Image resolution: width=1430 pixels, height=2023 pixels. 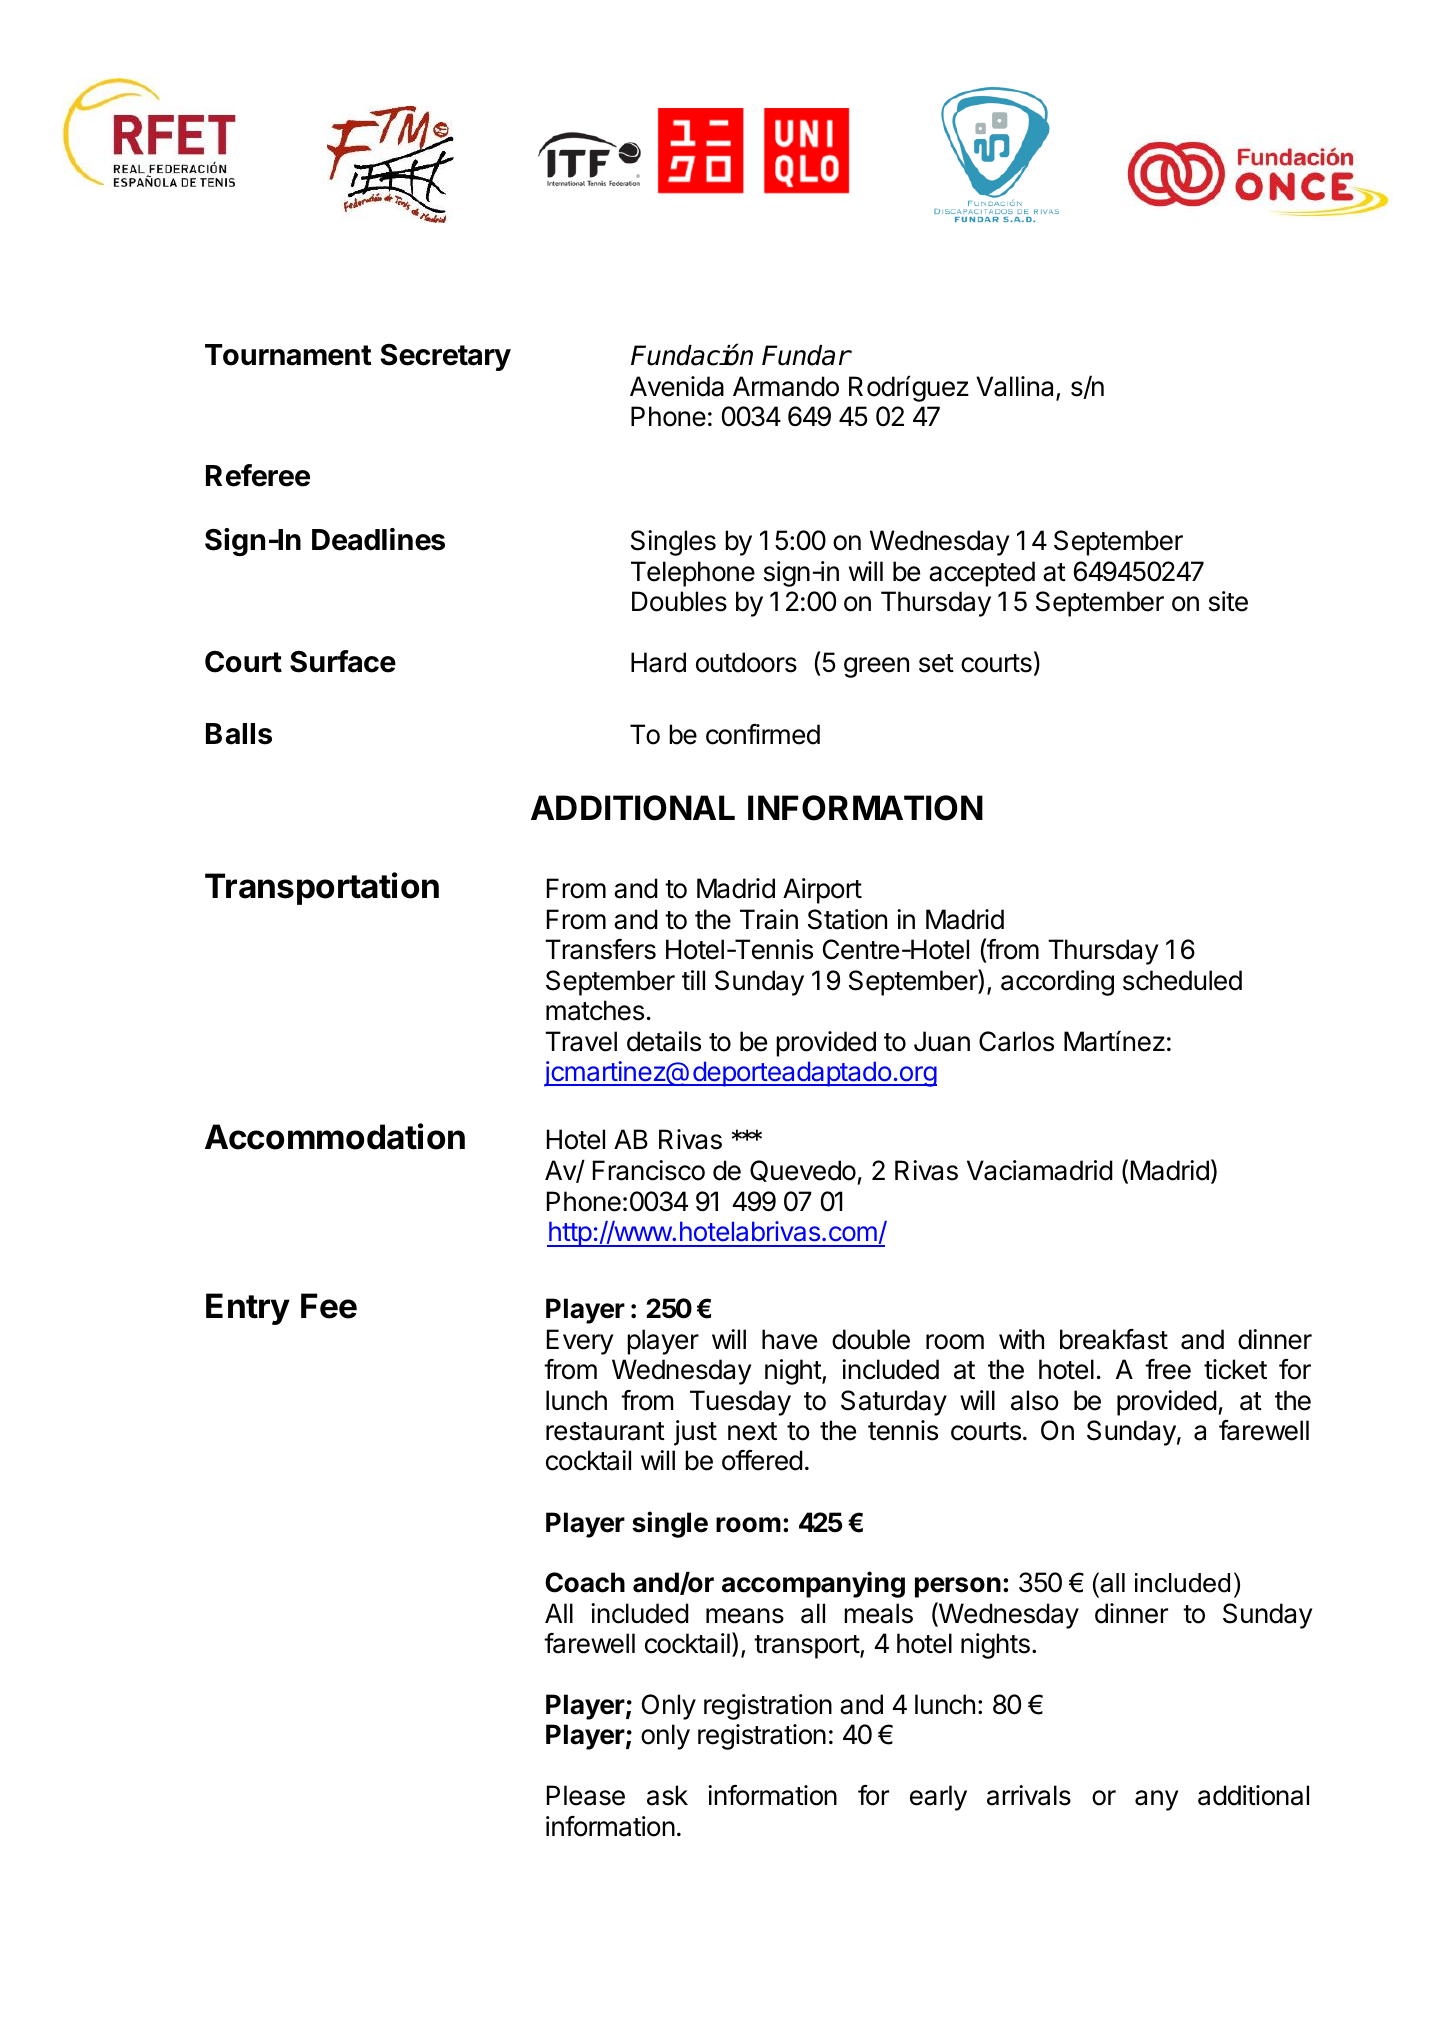 I want to click on Armando, so click(x=786, y=386).
